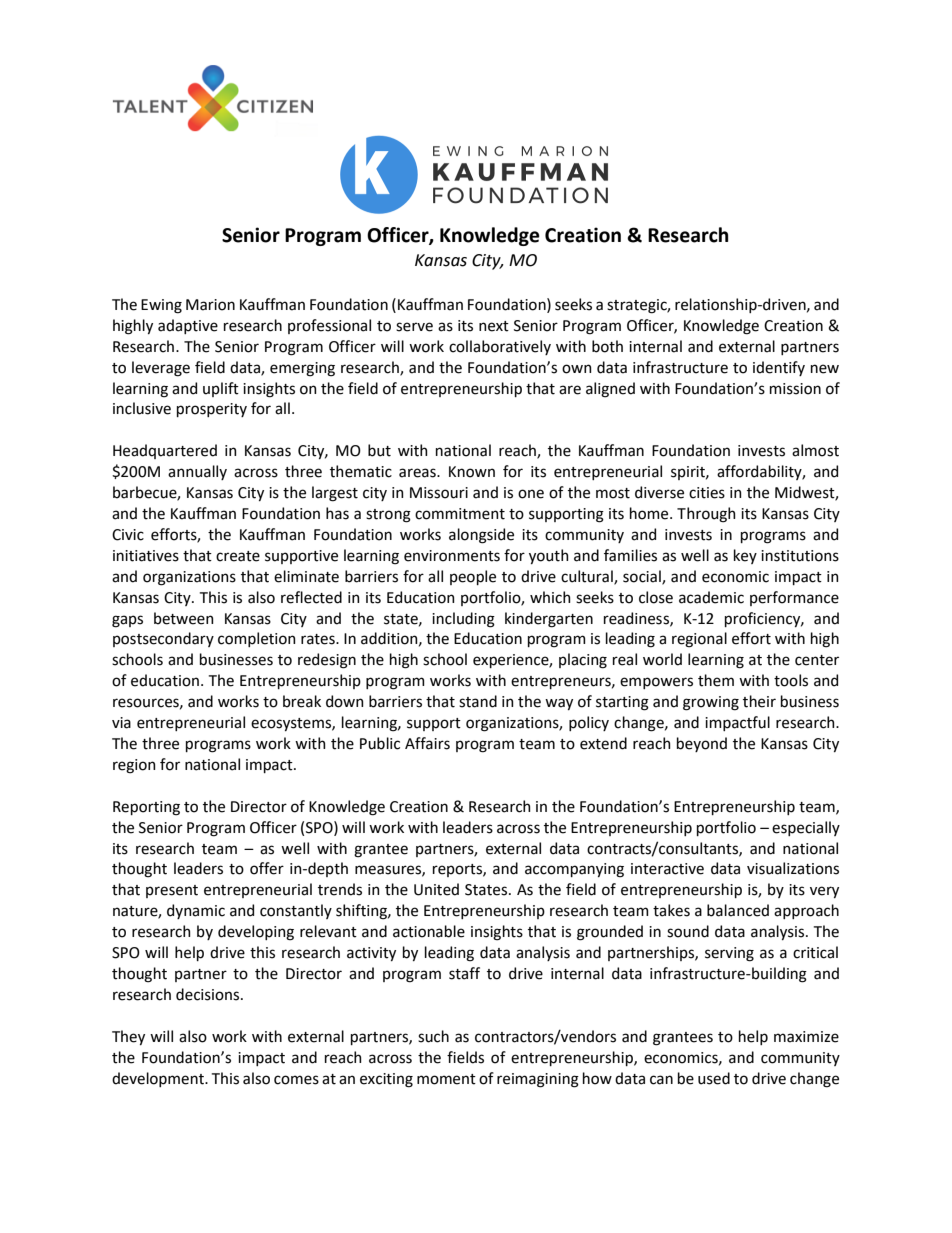 This screenshot has height=1233, width=952. Describe the element at coordinates (302, 701) in the screenshot. I see `break` at that location.
